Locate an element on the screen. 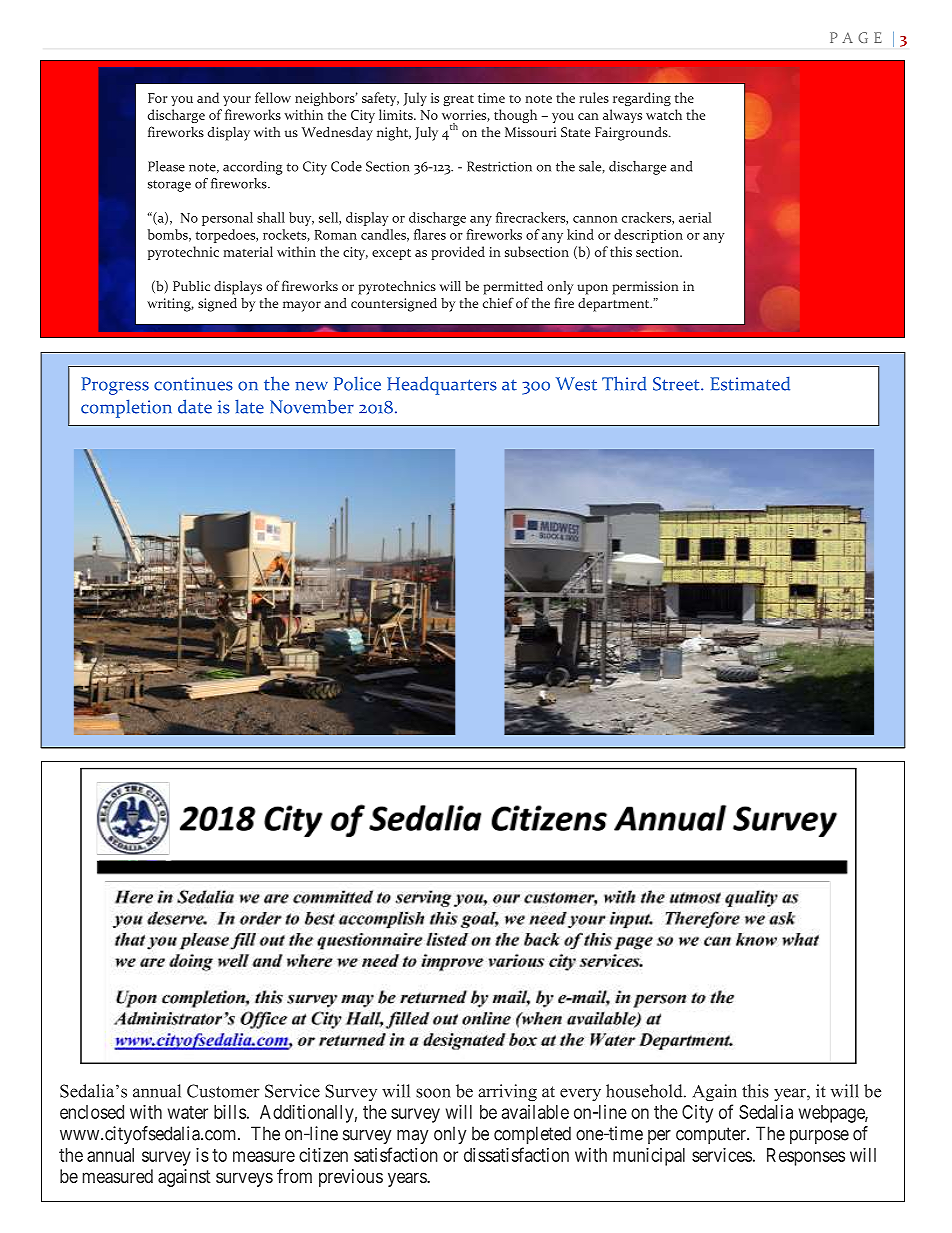  Estimated is located at coordinates (750, 383).
